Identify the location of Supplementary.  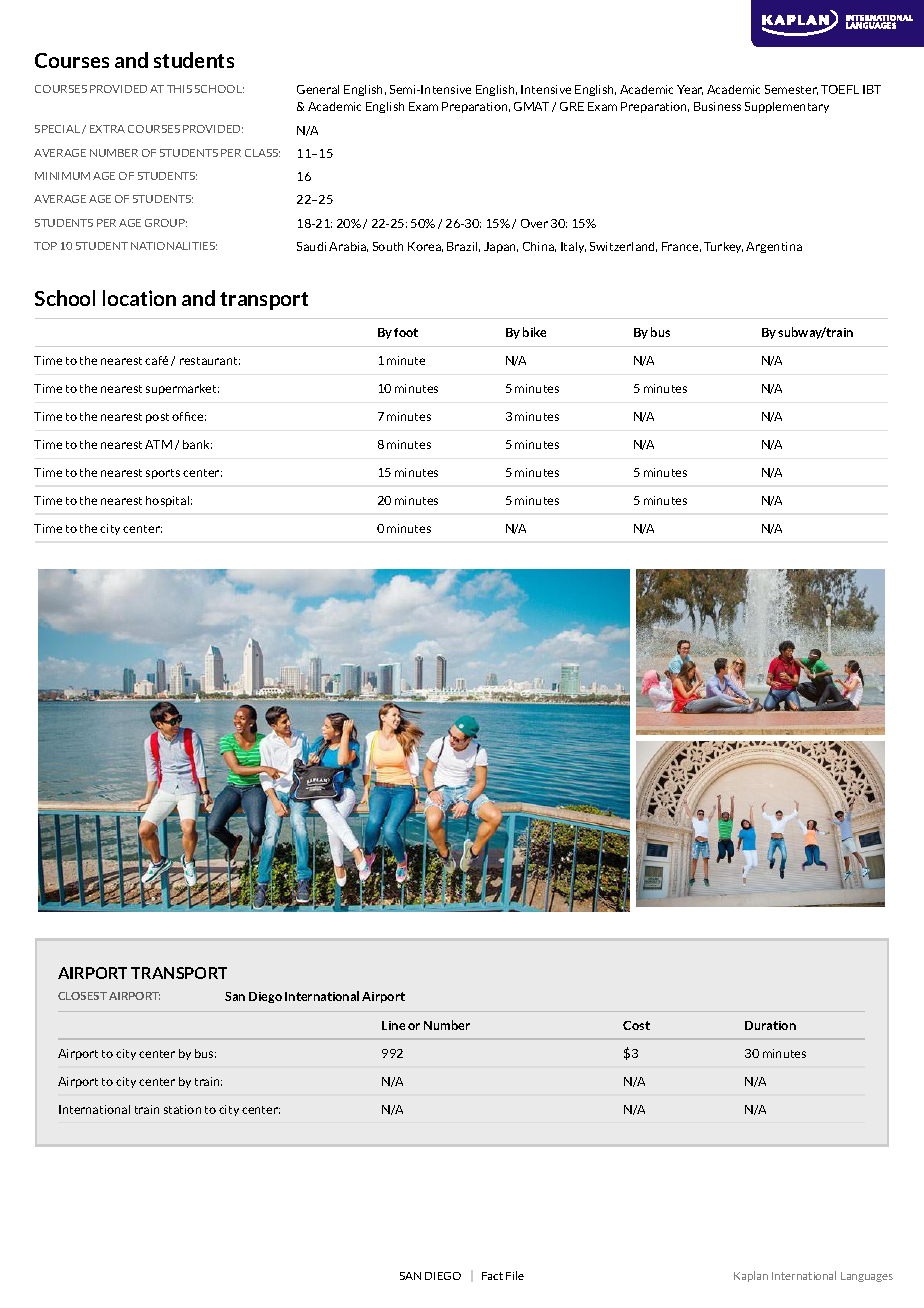
(787, 107).
